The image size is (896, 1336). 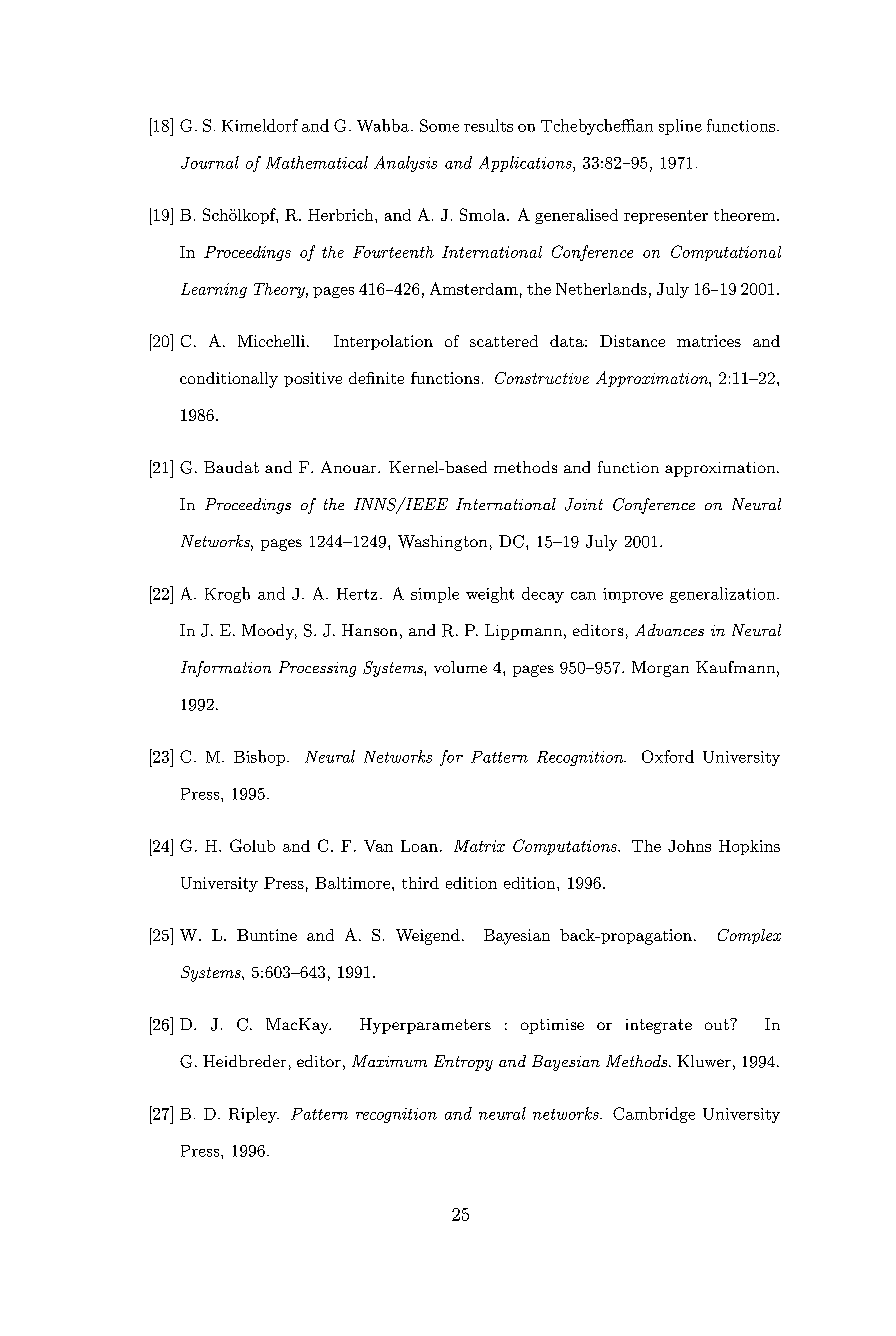 What do you see at coordinates (479, 846) in the screenshot?
I see `Matrix` at bounding box center [479, 846].
